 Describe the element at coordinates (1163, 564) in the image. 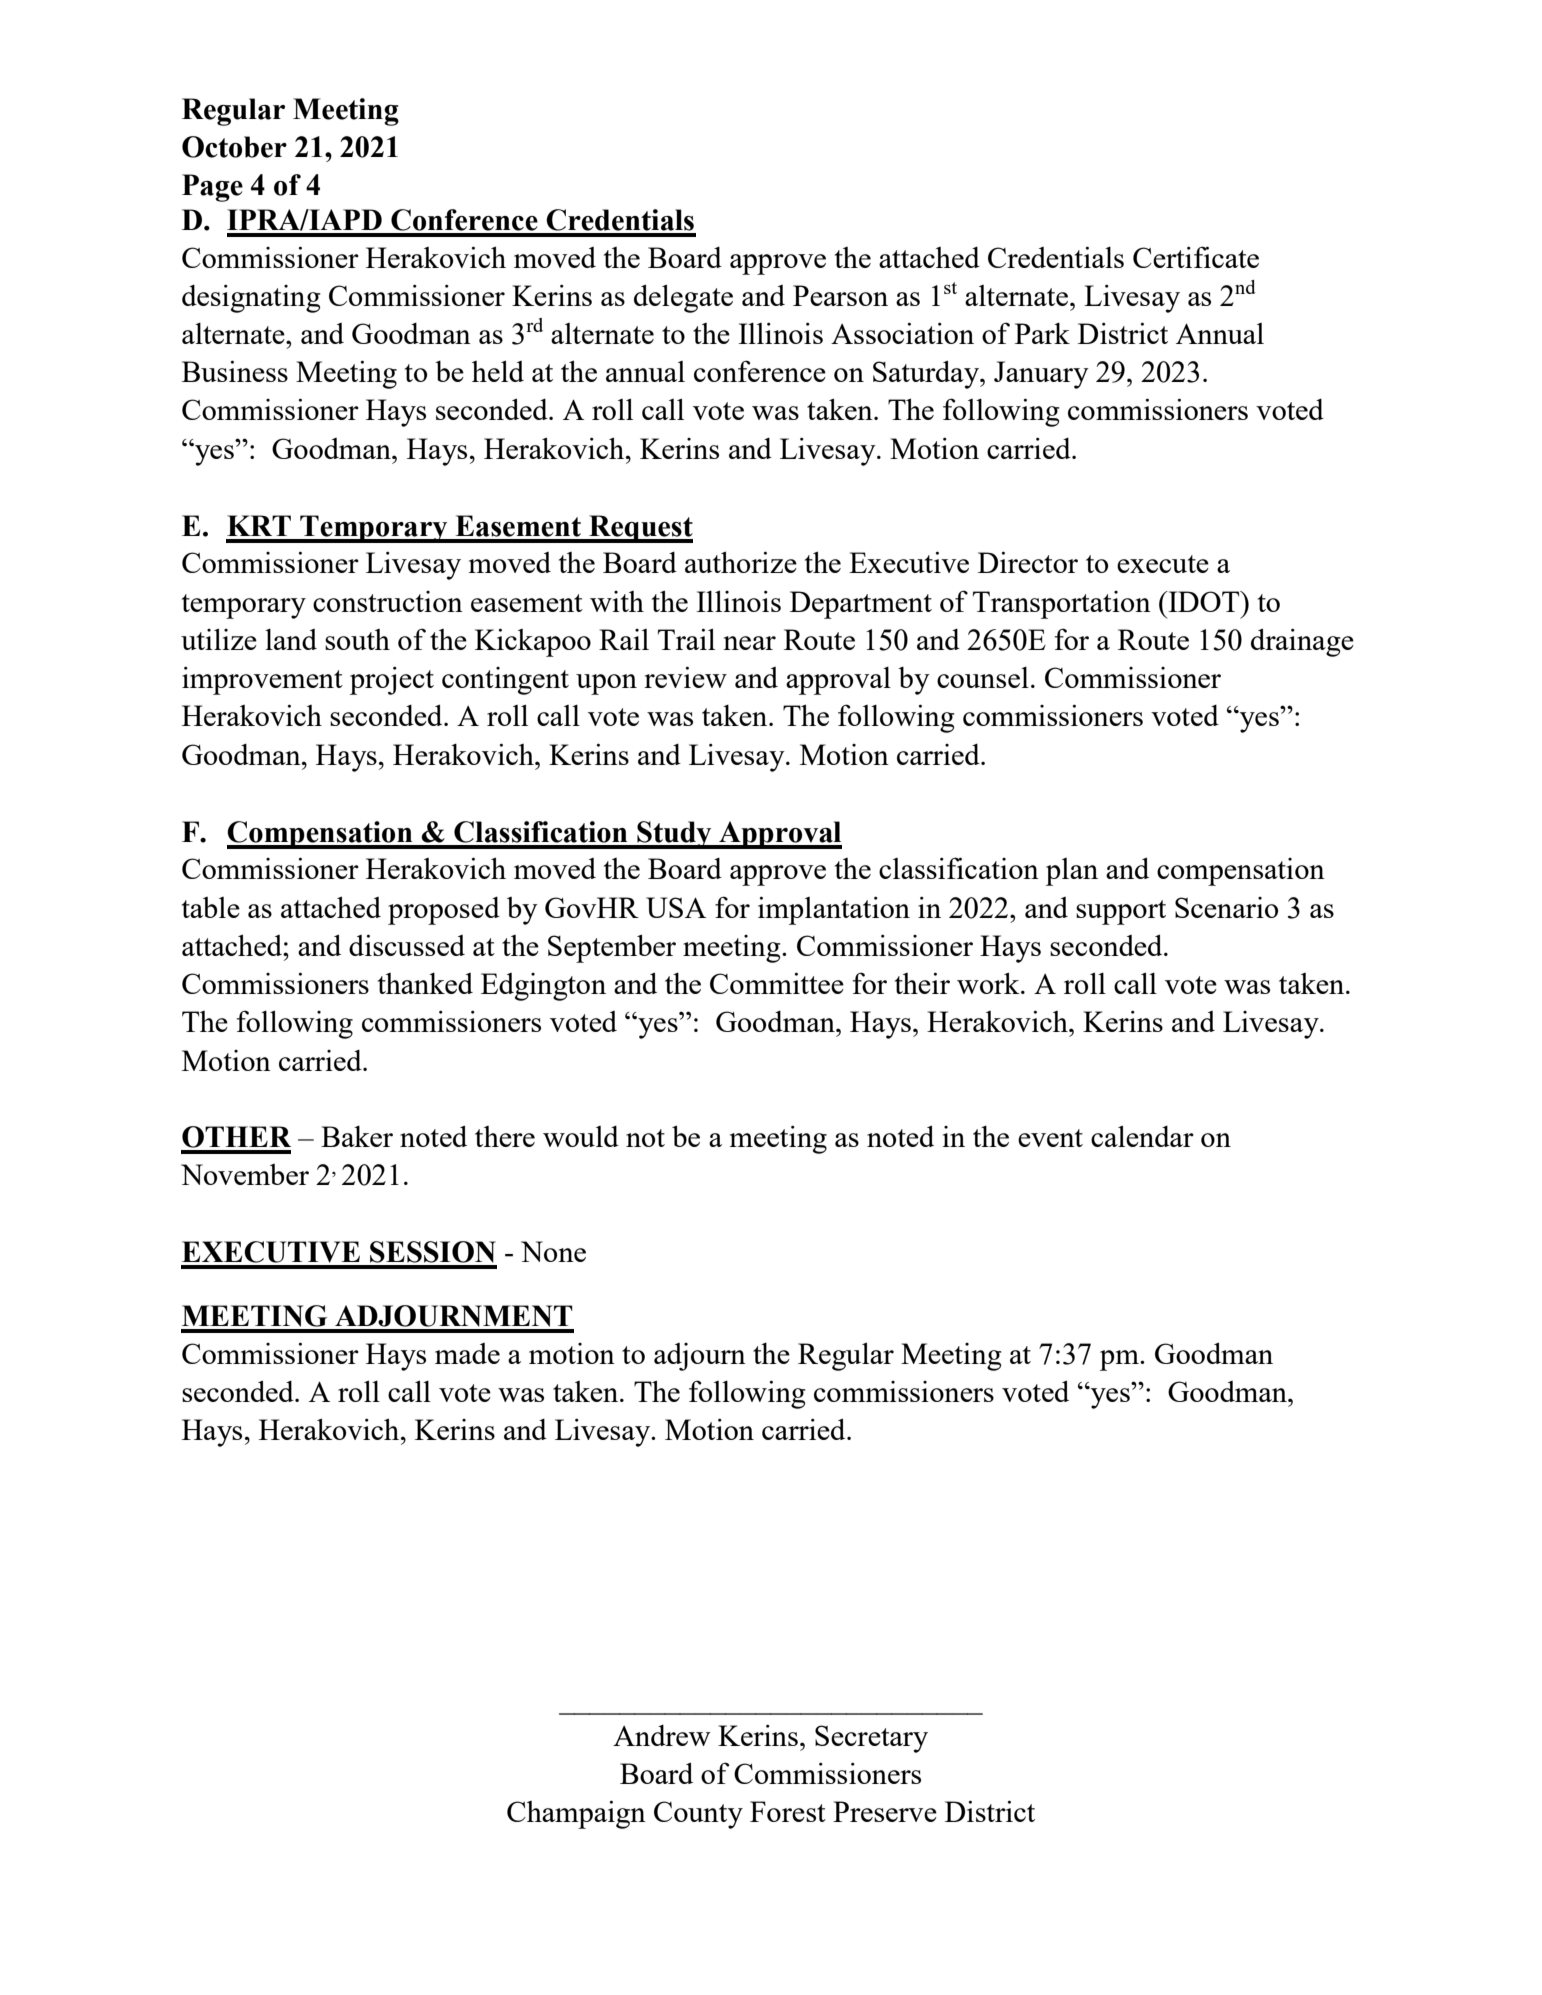

I see `execute` at that location.
